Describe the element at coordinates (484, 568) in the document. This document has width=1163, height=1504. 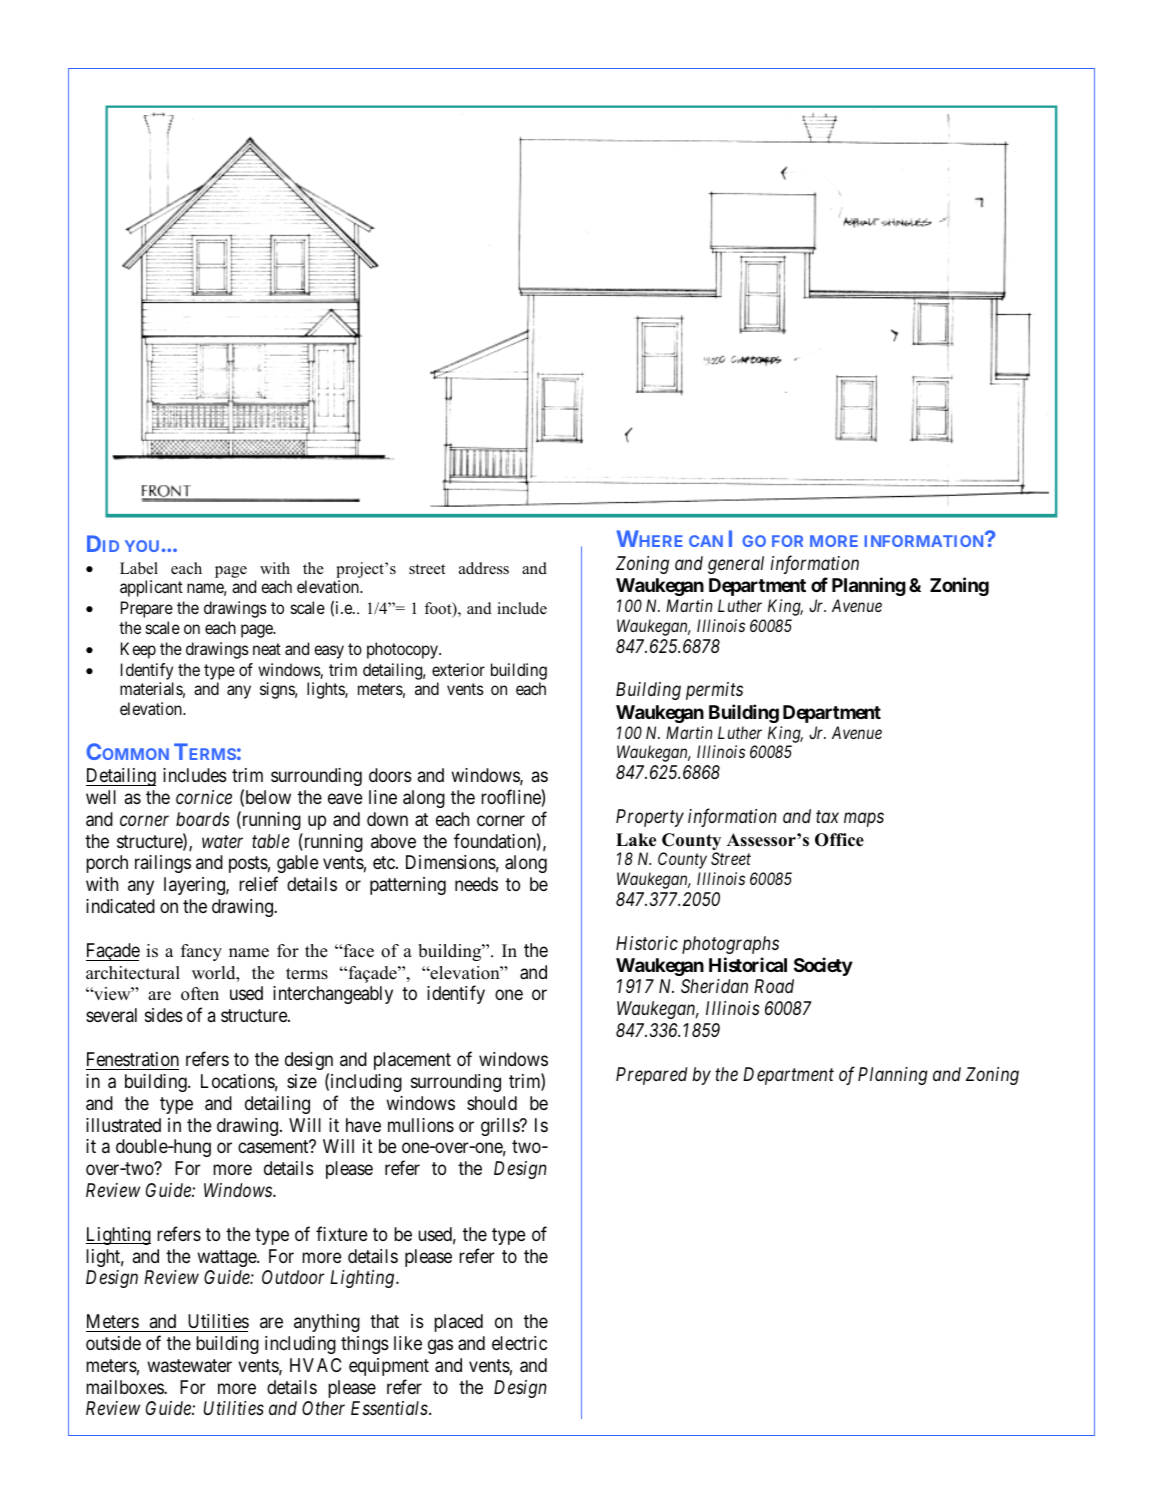
I see `address` at that location.
